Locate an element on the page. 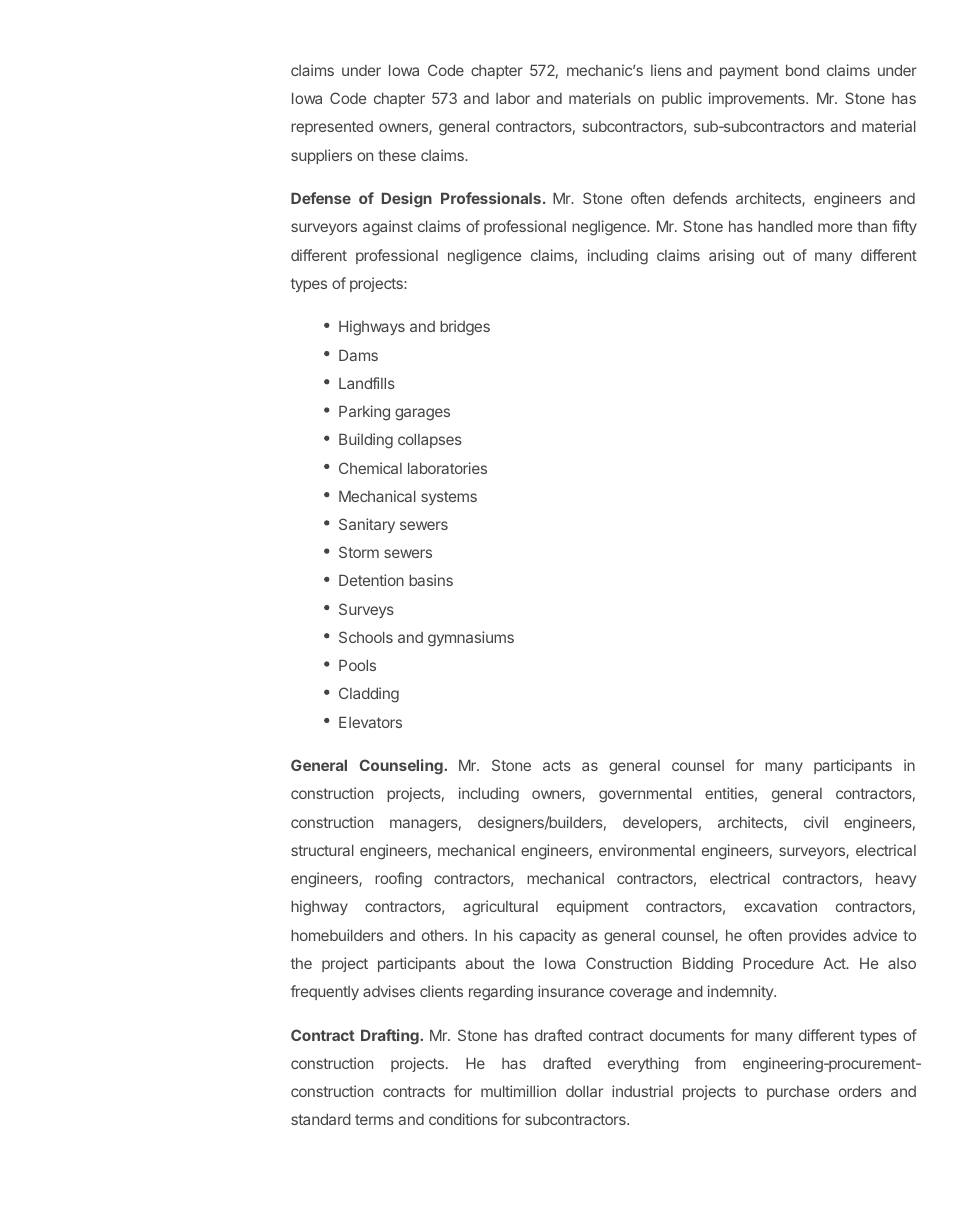  these is located at coordinates (397, 155).
